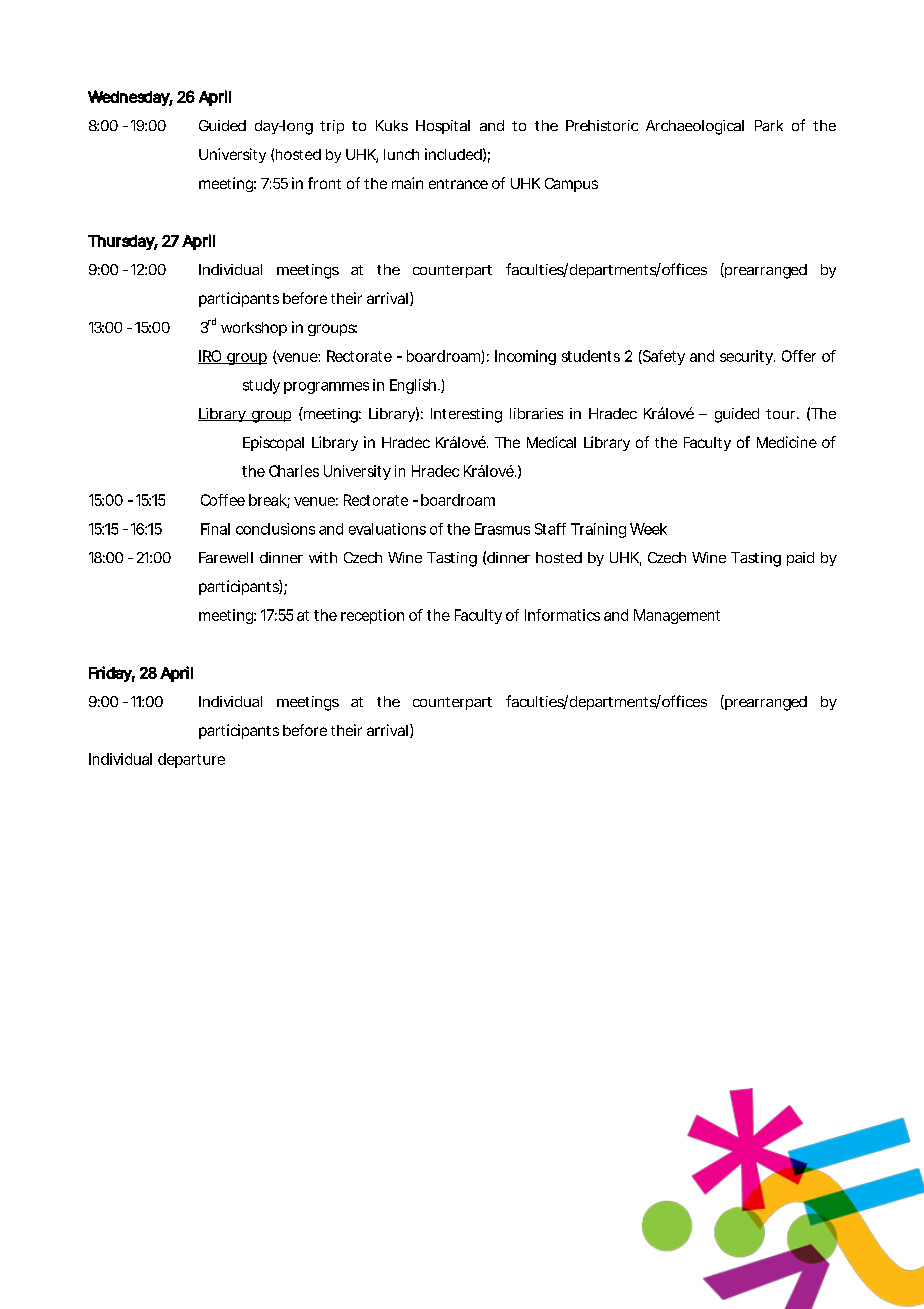  Describe the element at coordinates (191, 760) in the screenshot. I see `departure` at that location.
